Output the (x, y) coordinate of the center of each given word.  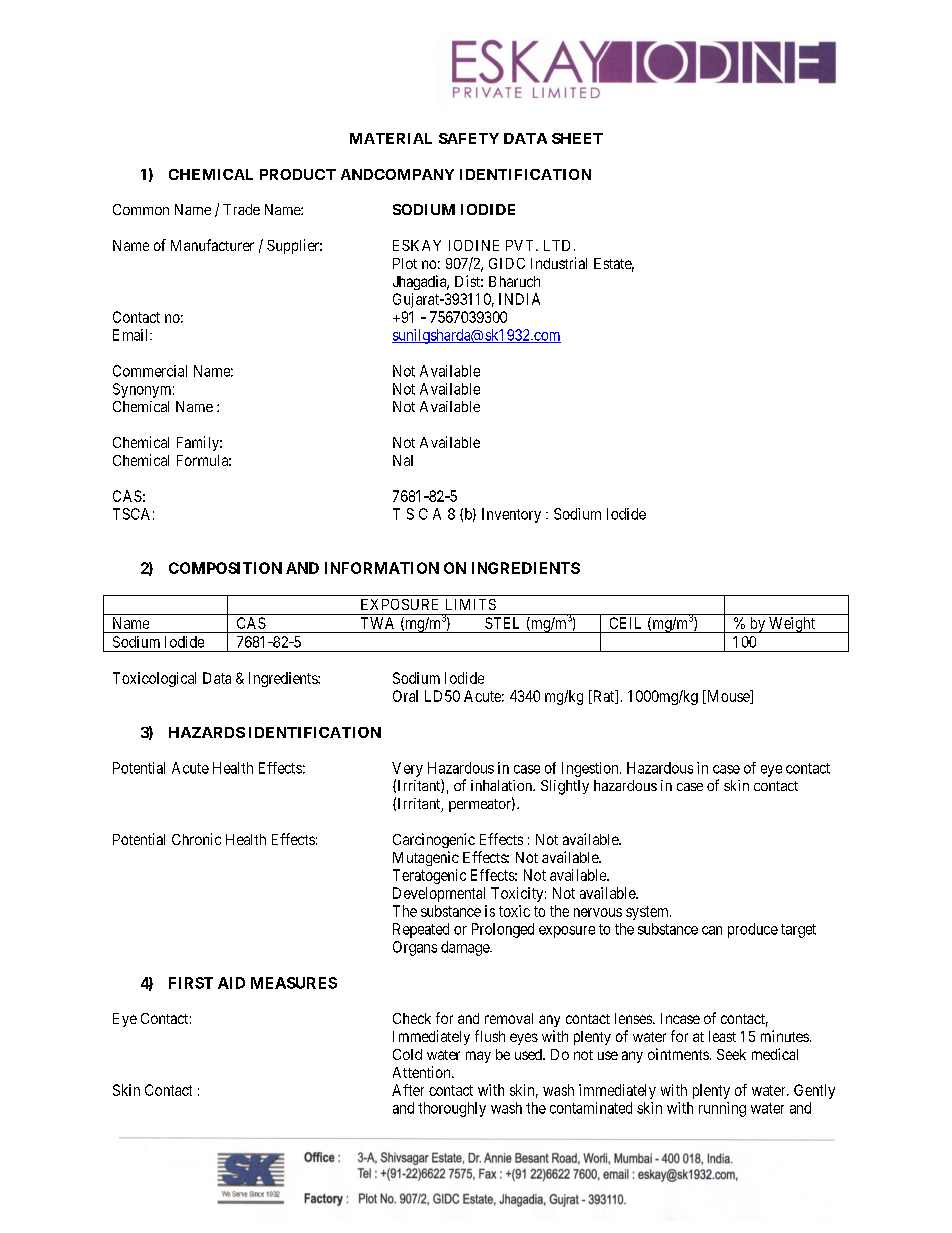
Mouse (728, 697)
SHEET (577, 138)
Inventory (511, 515)
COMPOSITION (225, 568)
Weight (792, 625)
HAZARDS (207, 732)
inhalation (502, 785)
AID (231, 983)
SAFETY (469, 138)
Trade (241, 209)
